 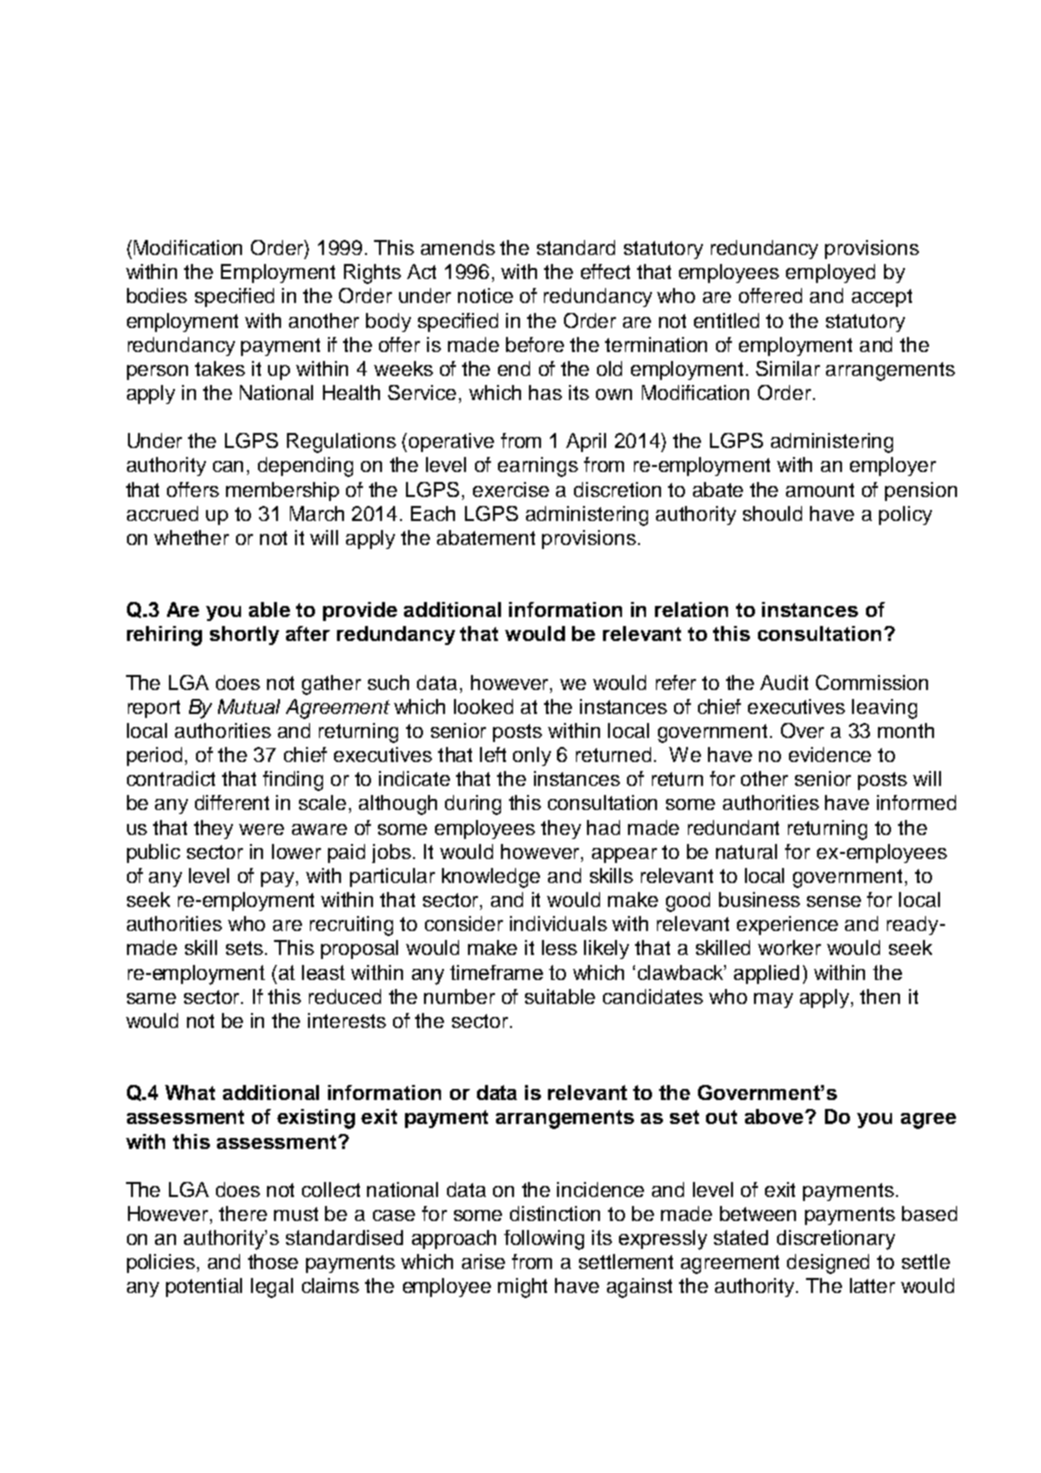 What do you see at coordinates (544, 1240) in the document?
I see `following` at bounding box center [544, 1240].
